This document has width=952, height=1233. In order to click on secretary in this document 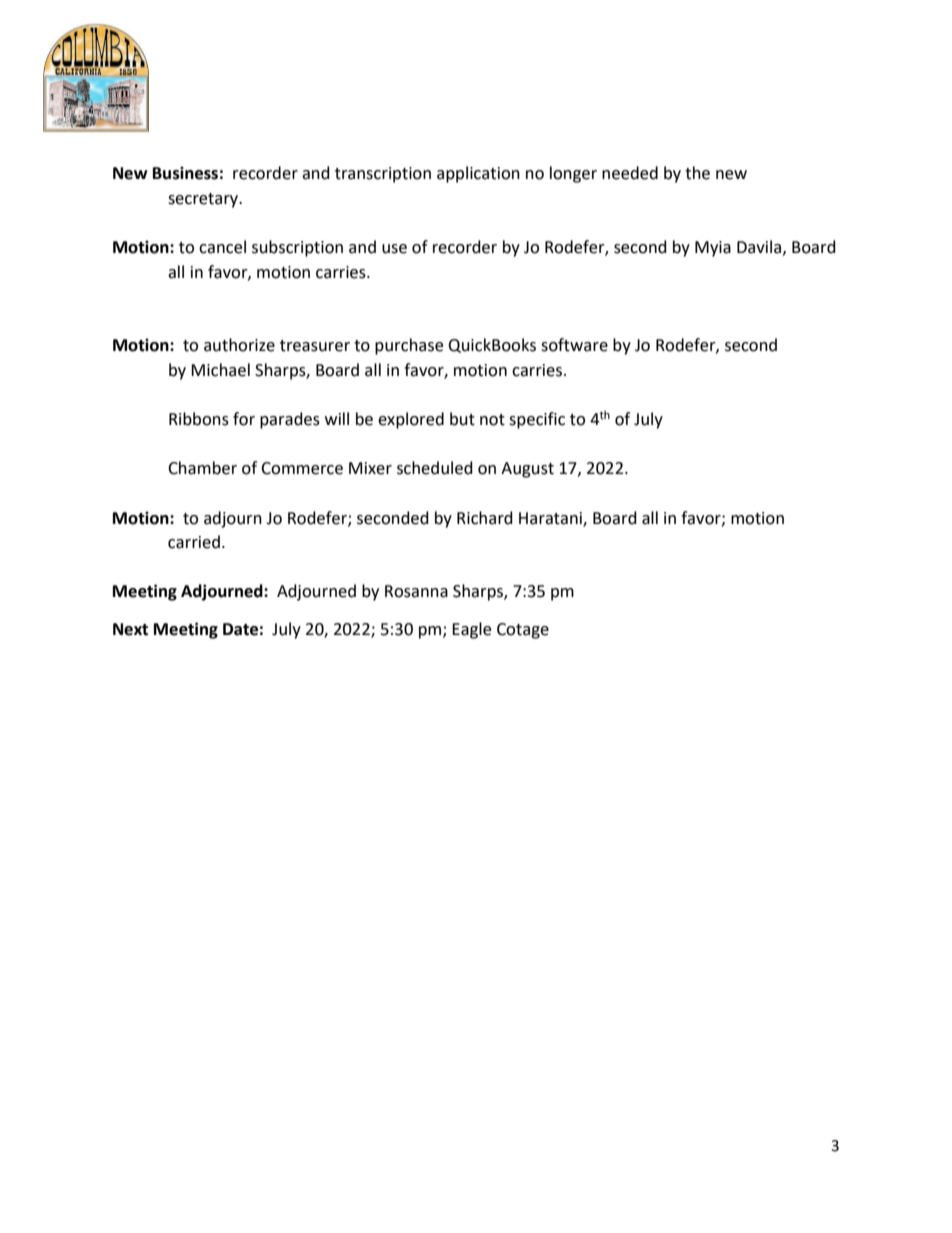, I will do `click(204, 200)`.
